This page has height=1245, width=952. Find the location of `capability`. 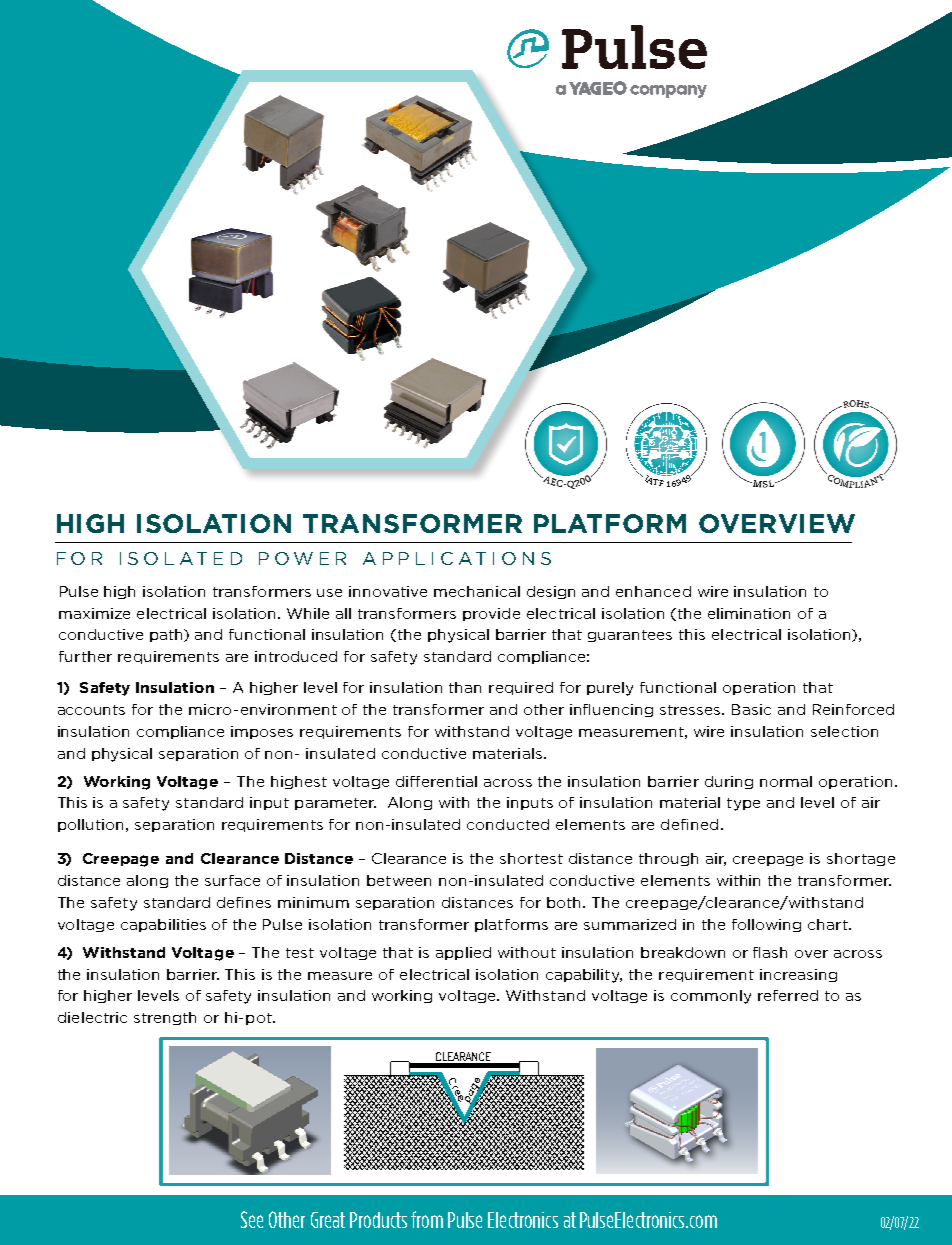

capability is located at coordinates (584, 976).
